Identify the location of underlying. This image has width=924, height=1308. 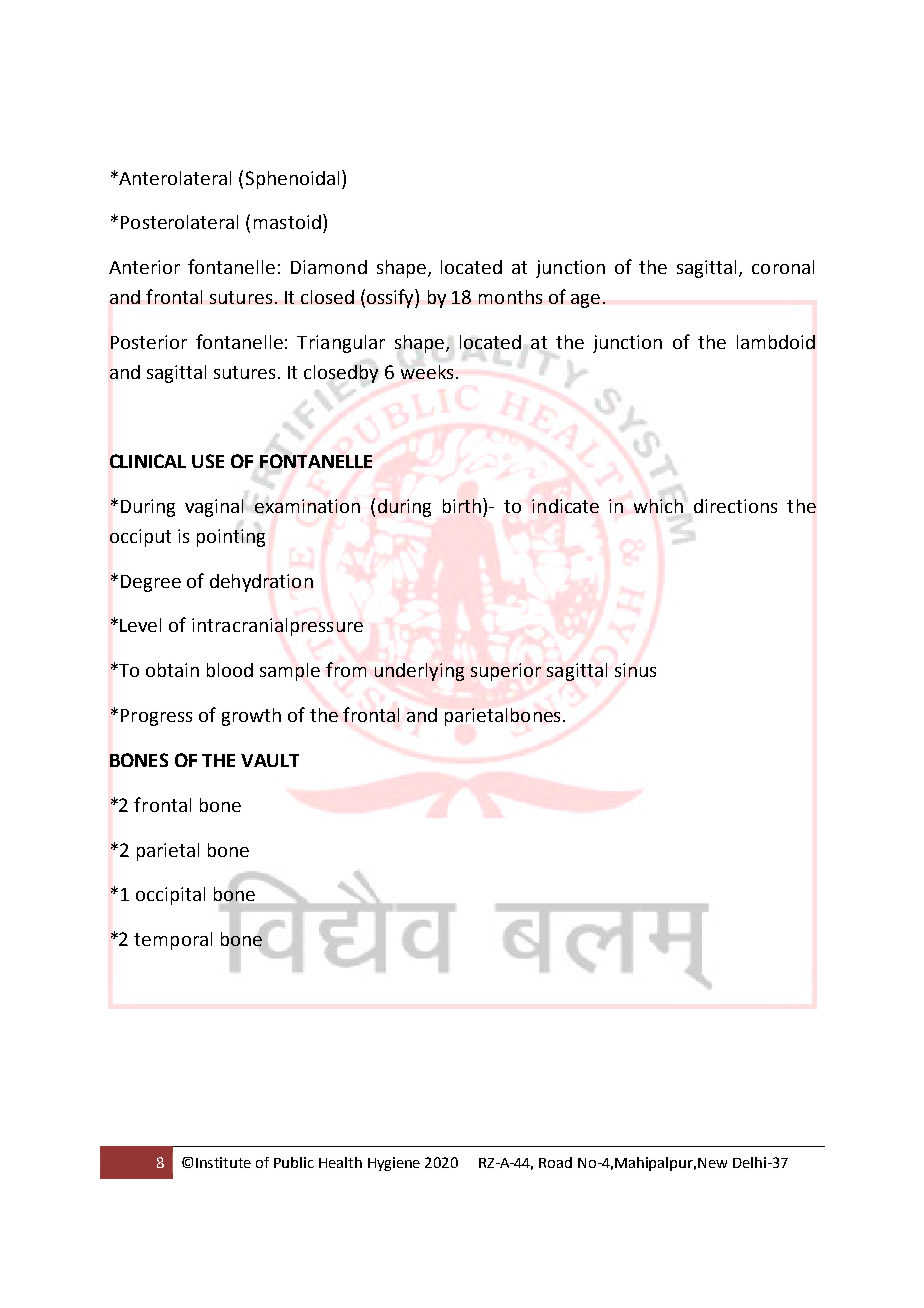
(419, 672).
